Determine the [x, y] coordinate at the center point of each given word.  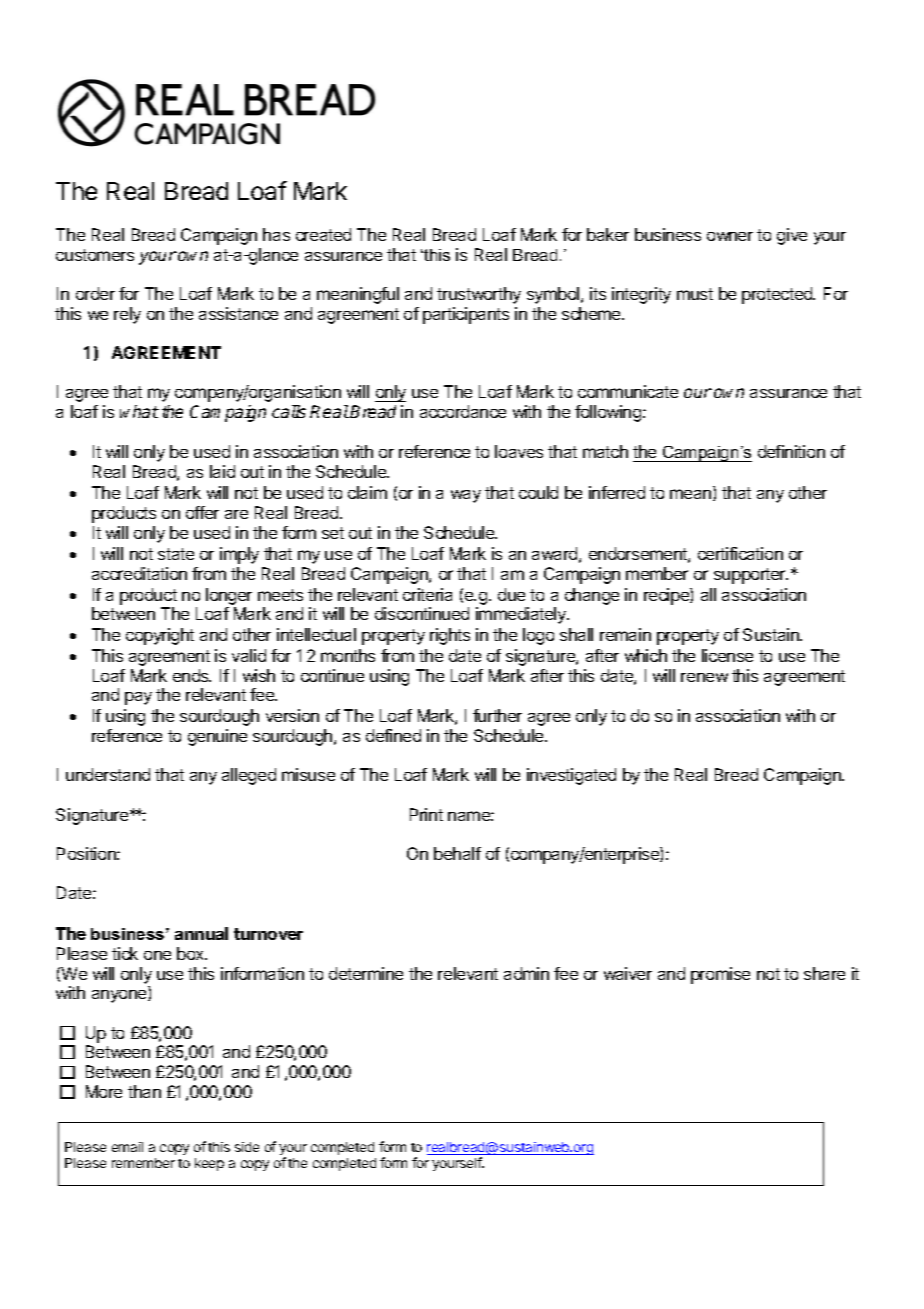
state [176, 554]
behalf [457, 853]
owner [730, 236]
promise [720, 975]
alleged [249, 776]
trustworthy [479, 295]
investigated [571, 776]
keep [209, 1164]
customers [95, 255]
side [247, 1147]
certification [740, 553]
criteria [427, 594]
